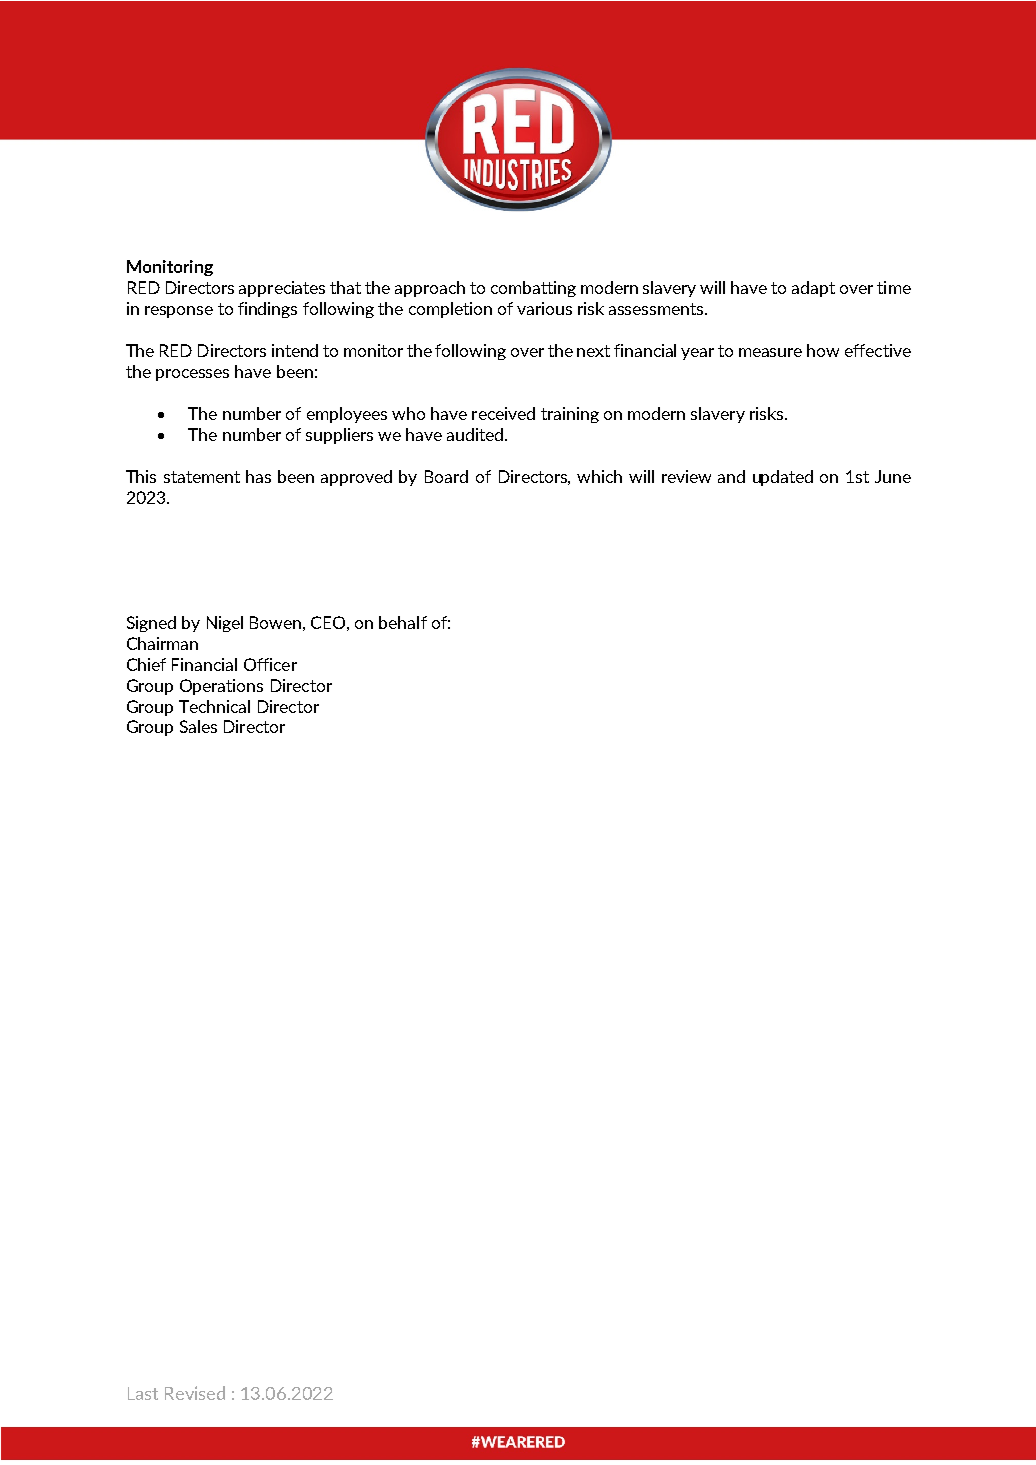 The height and width of the document is (1465, 1036). I want to click on findings, so click(267, 310).
